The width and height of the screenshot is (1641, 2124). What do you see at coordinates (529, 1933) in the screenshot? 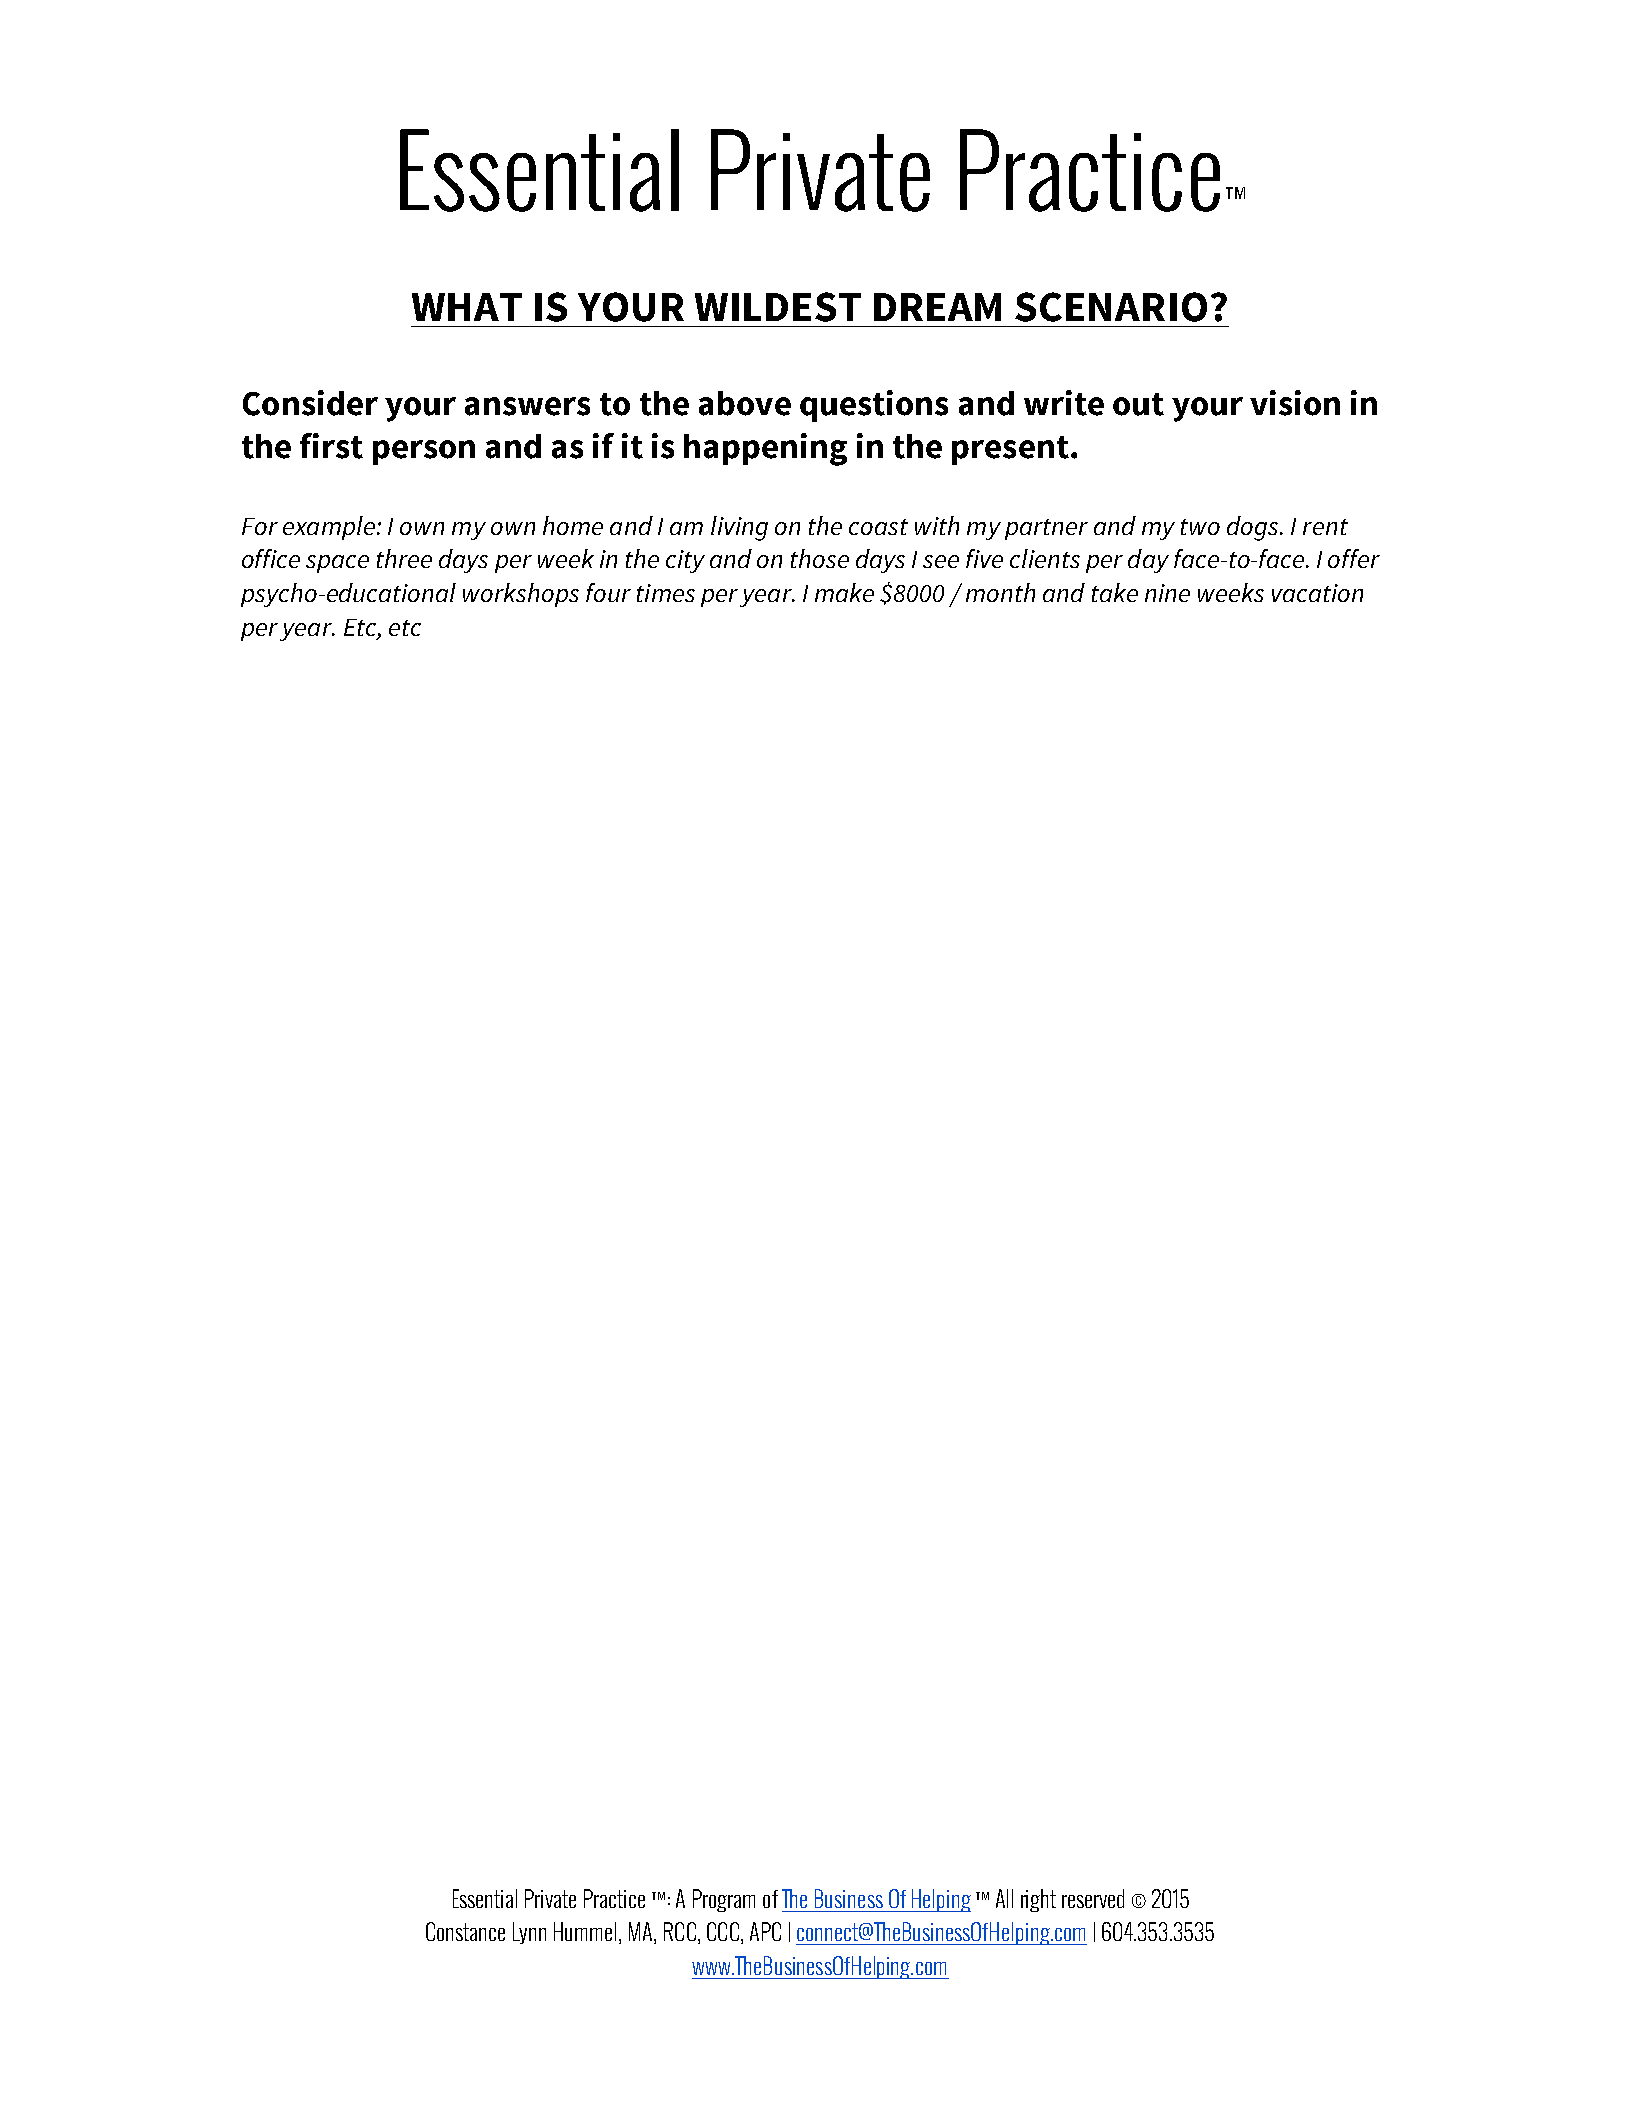
I see `Lynn` at bounding box center [529, 1933].
